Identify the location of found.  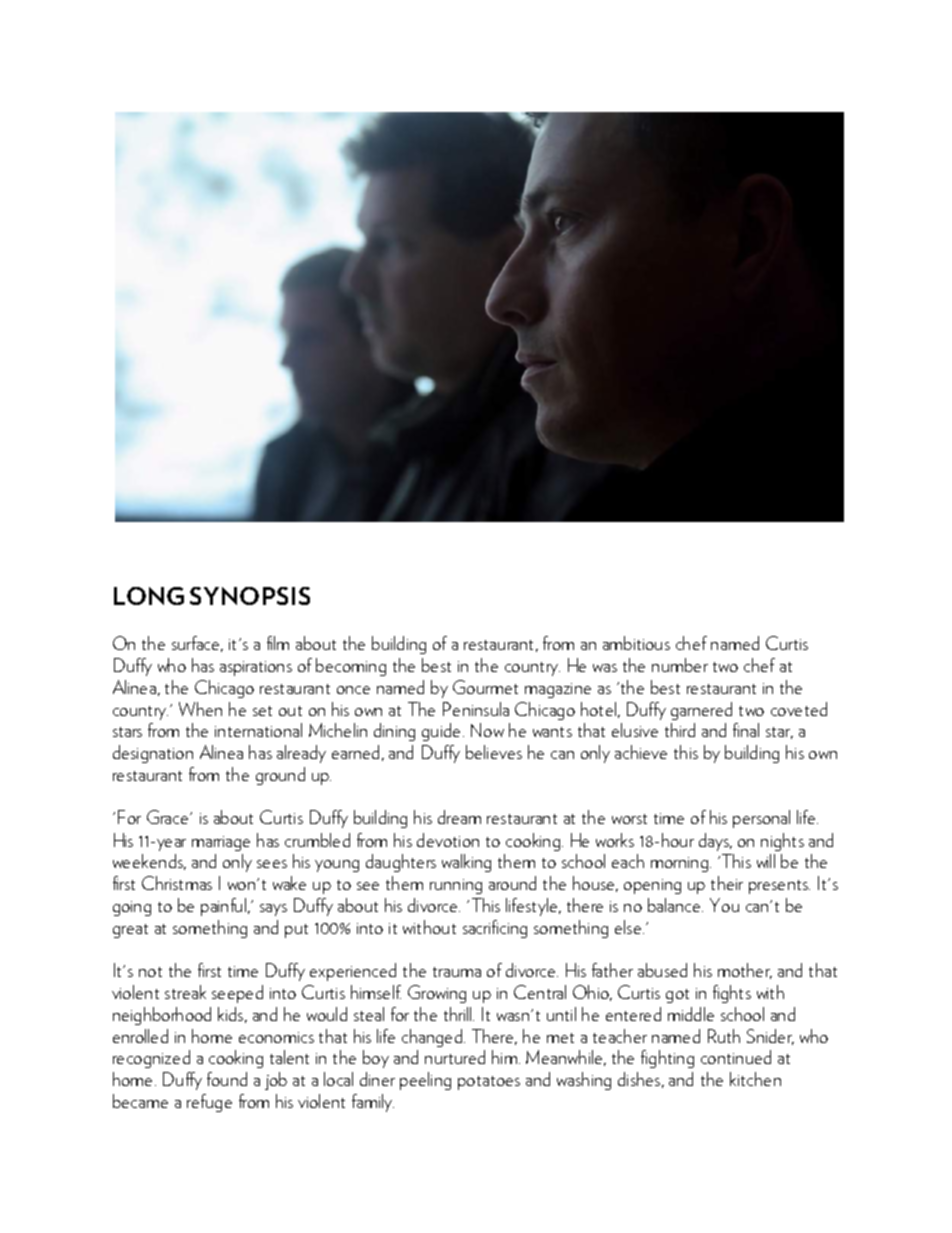
(227, 1079).
